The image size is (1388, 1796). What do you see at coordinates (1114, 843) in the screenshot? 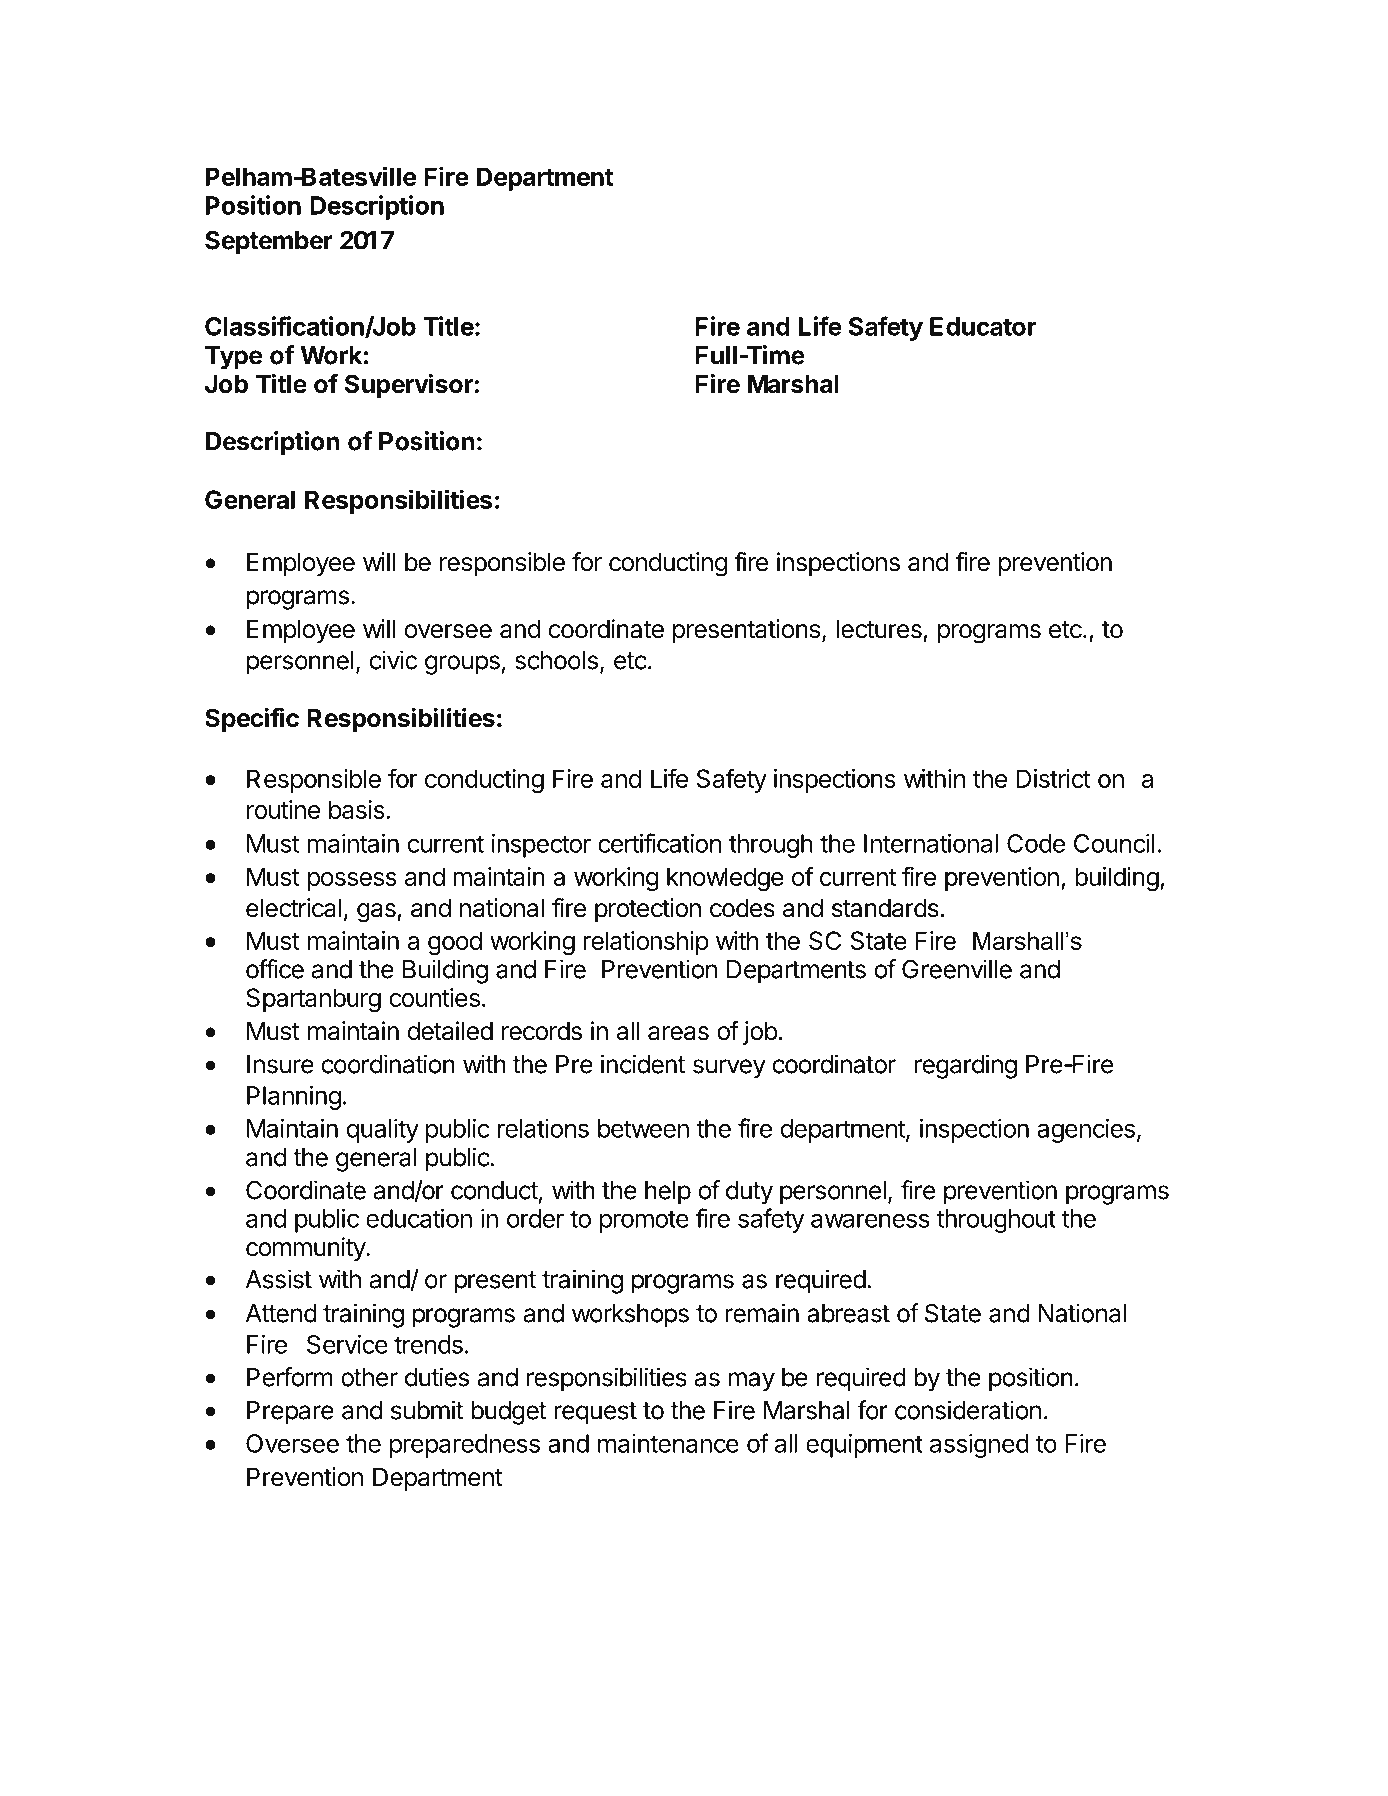
I see `Council` at bounding box center [1114, 843].
